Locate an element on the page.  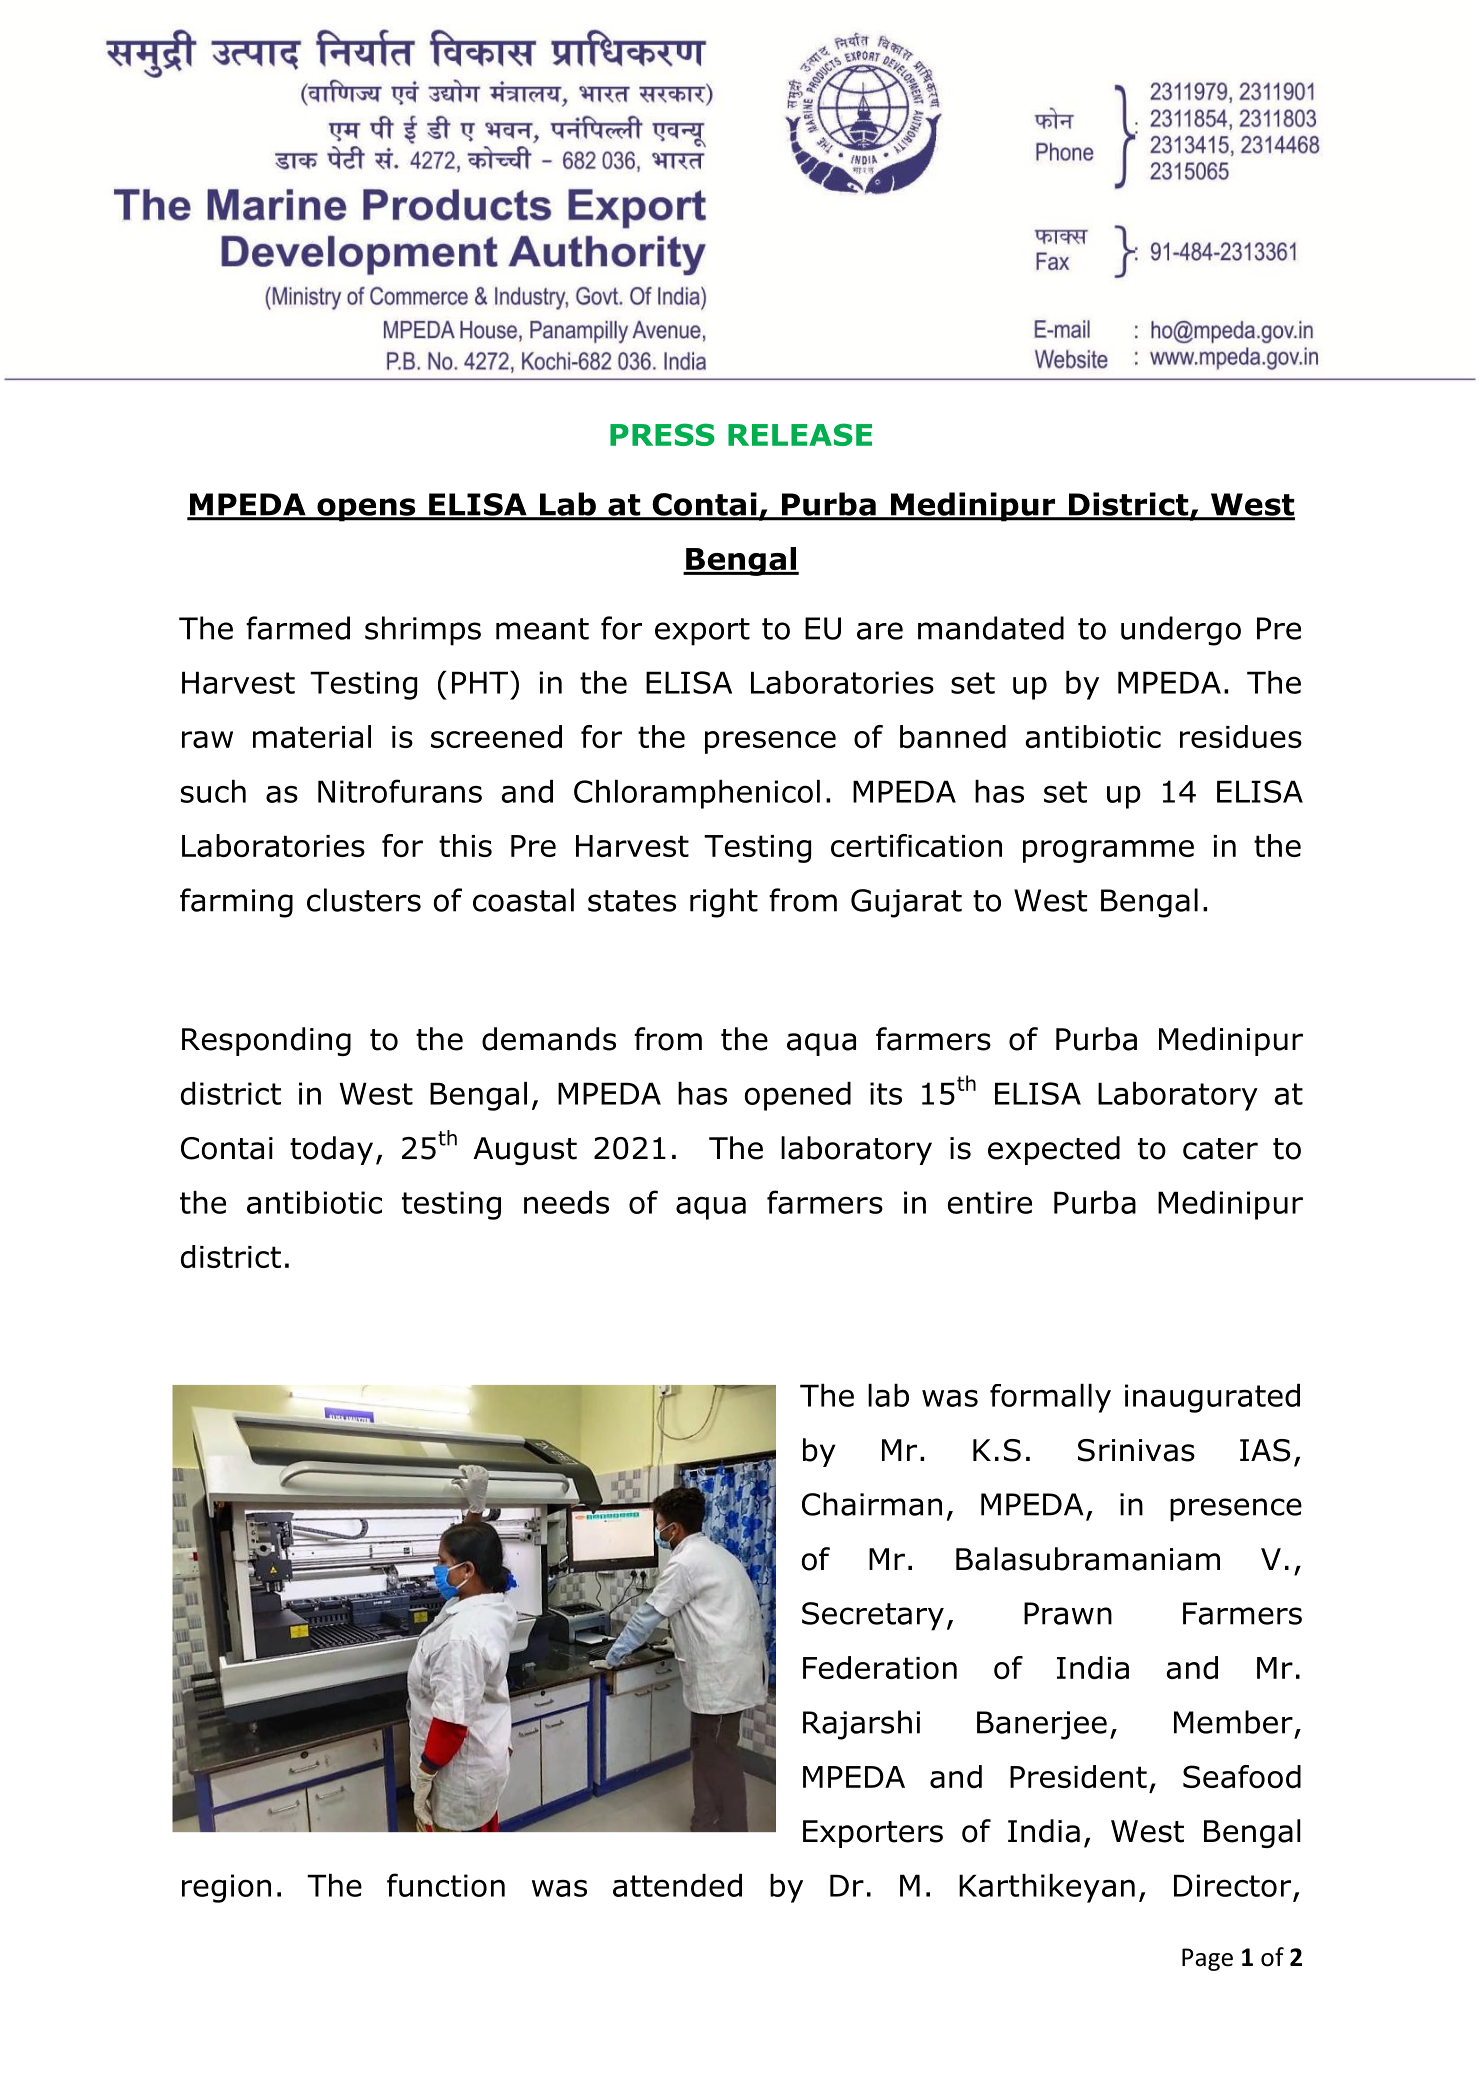
undergo is located at coordinates (1181, 631).
